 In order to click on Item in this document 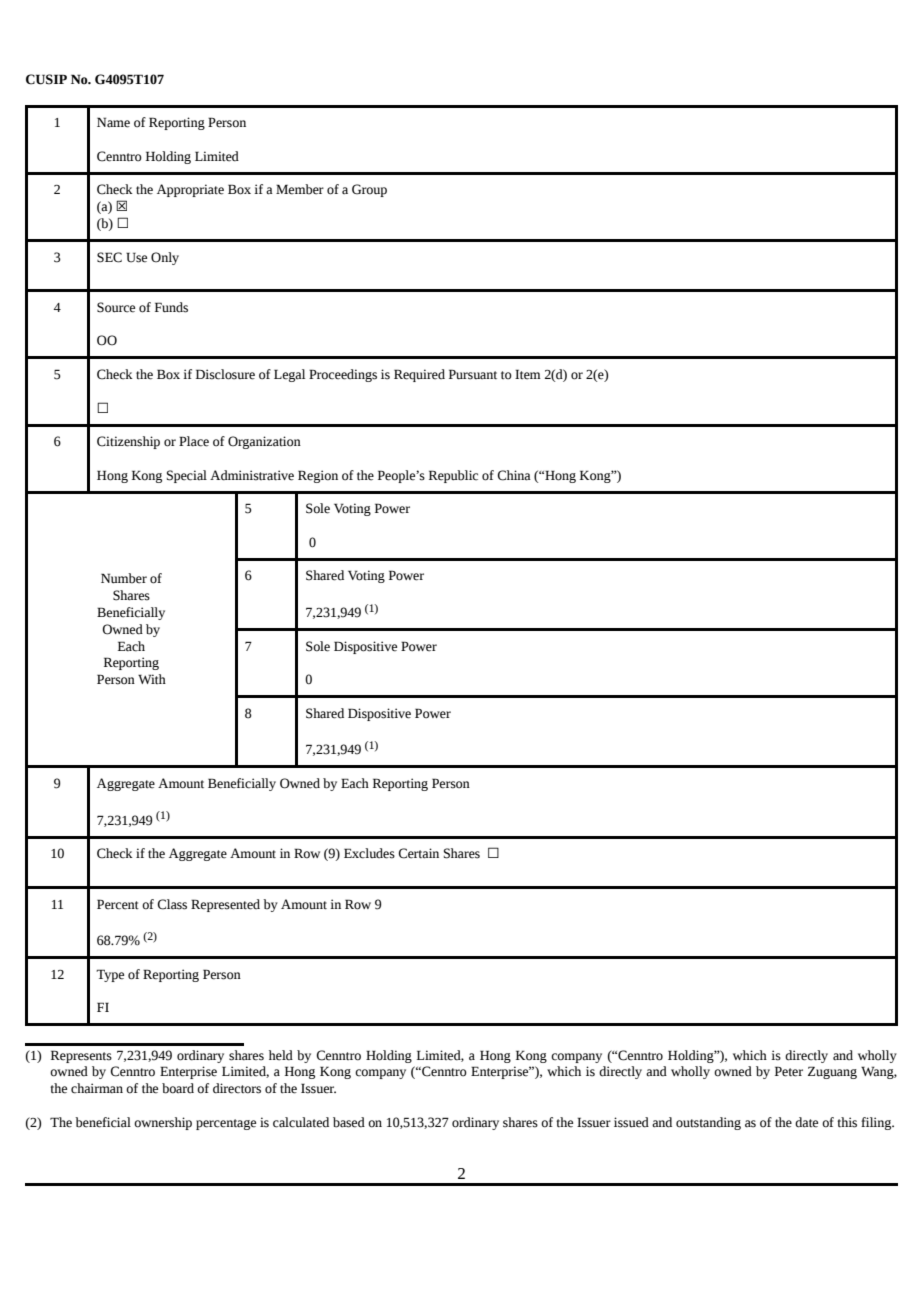, I will do `click(528, 374)`.
